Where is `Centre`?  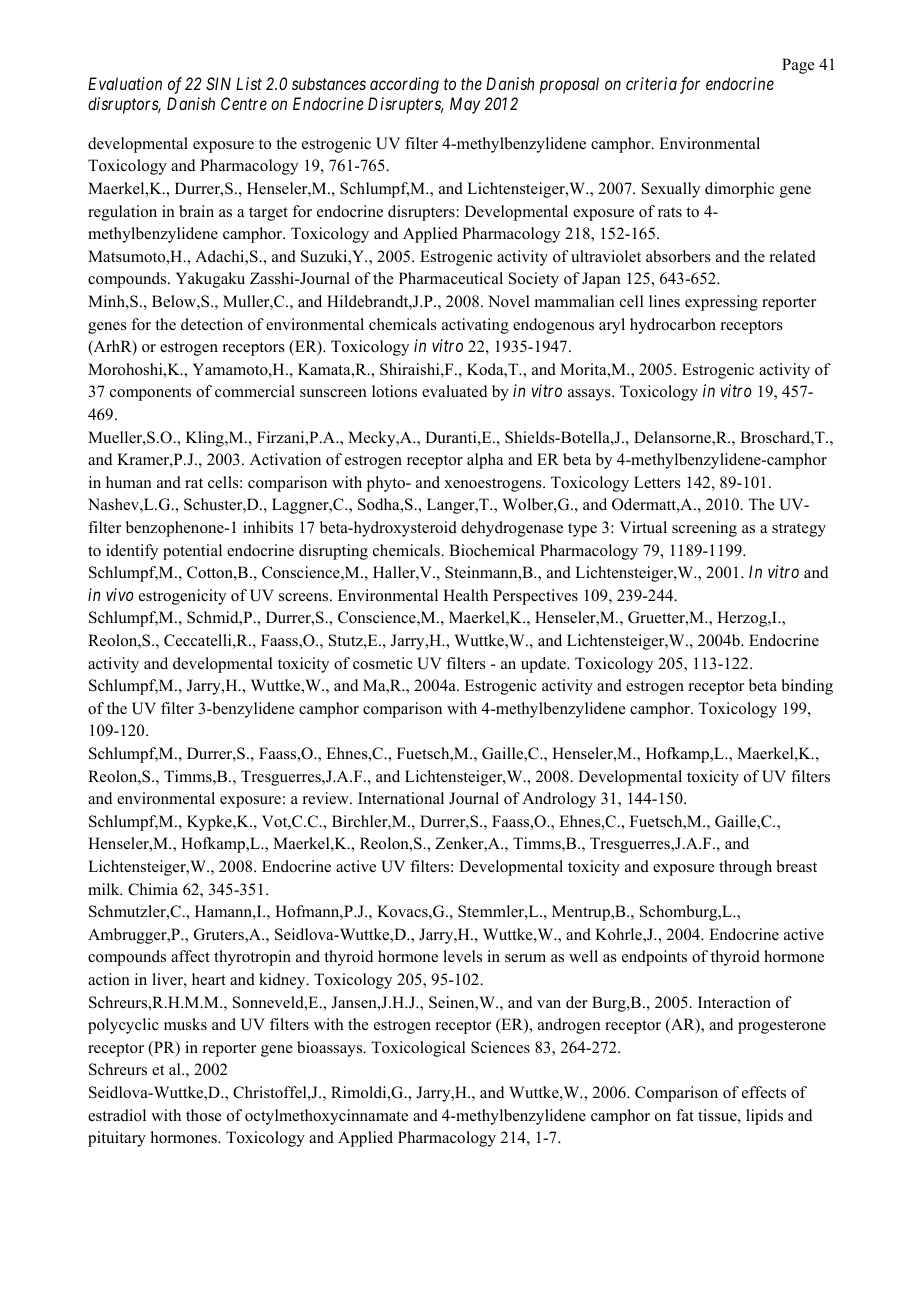 Centre is located at coordinates (244, 103).
